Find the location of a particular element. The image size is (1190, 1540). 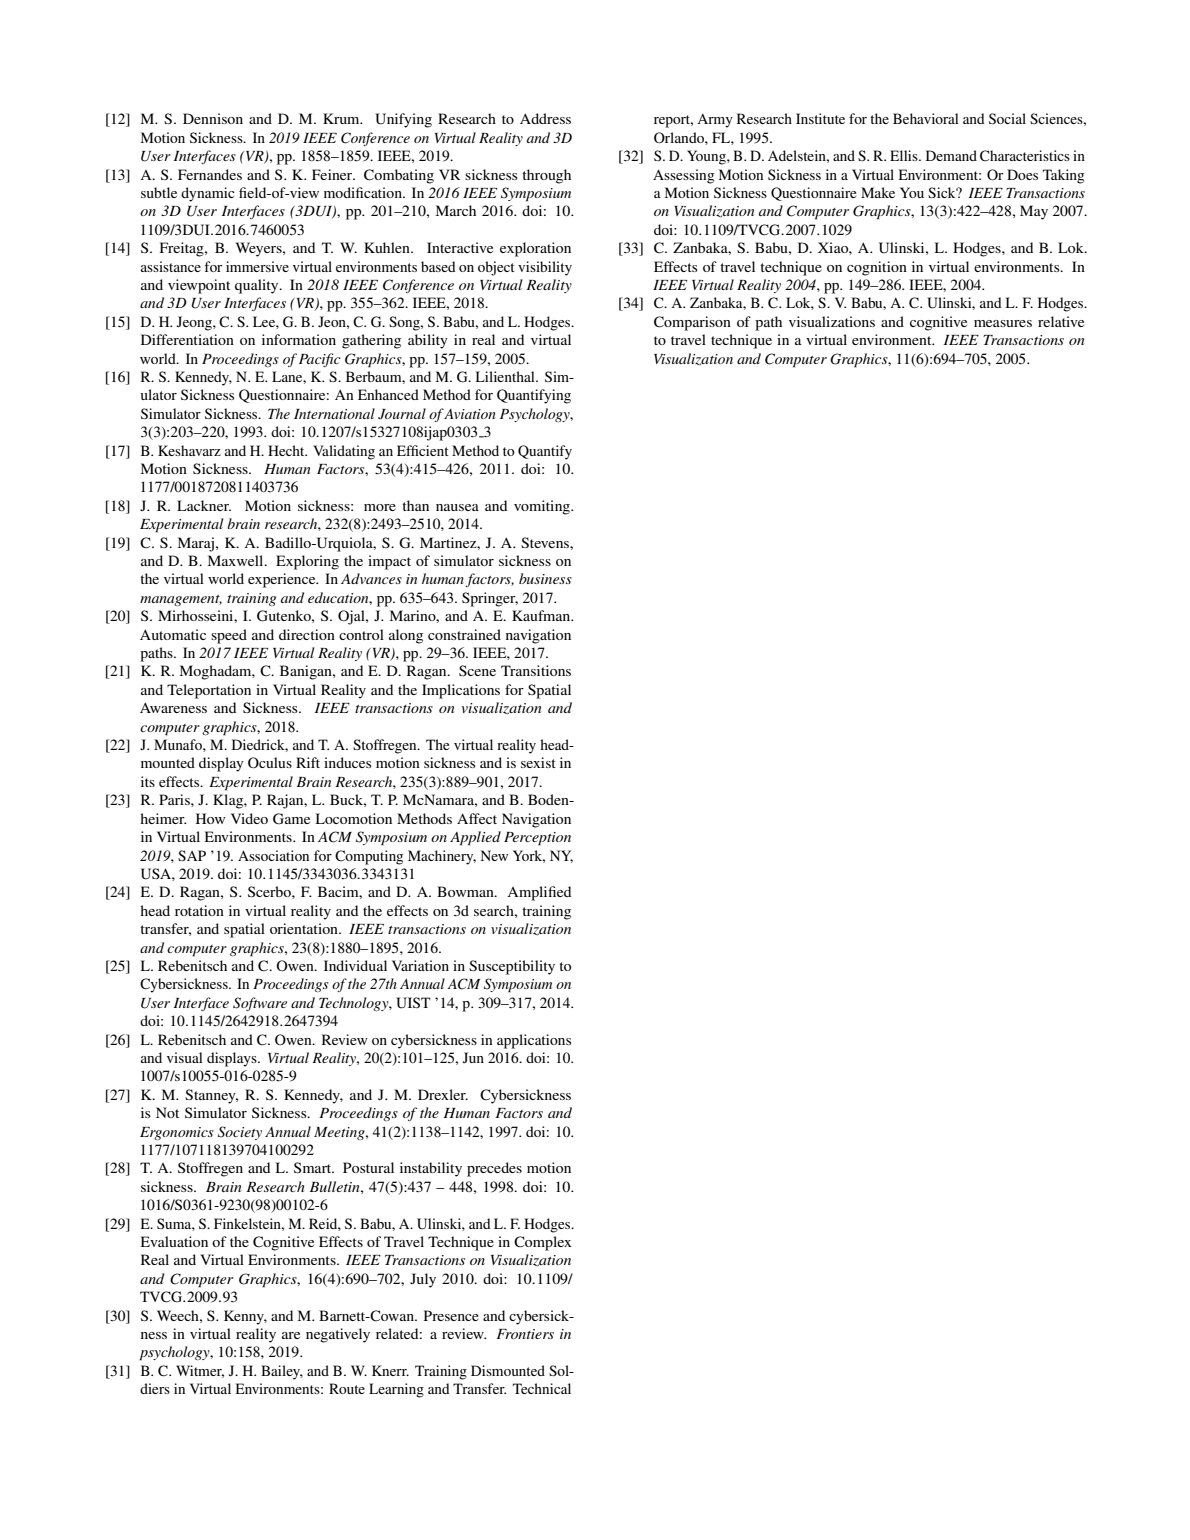

through is located at coordinates (546, 176).
